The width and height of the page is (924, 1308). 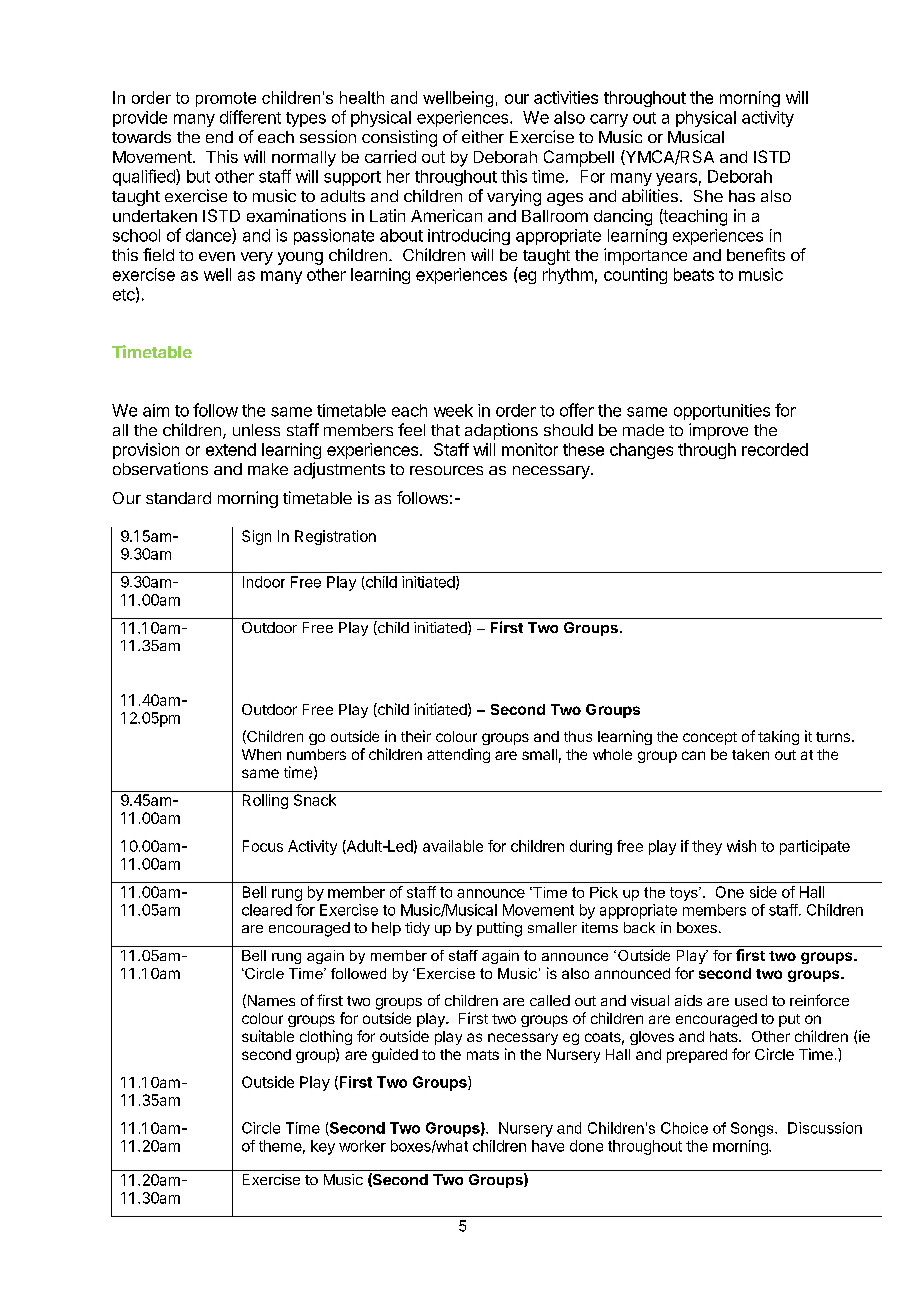 What do you see at coordinates (483, 136) in the page?
I see `either` at bounding box center [483, 136].
